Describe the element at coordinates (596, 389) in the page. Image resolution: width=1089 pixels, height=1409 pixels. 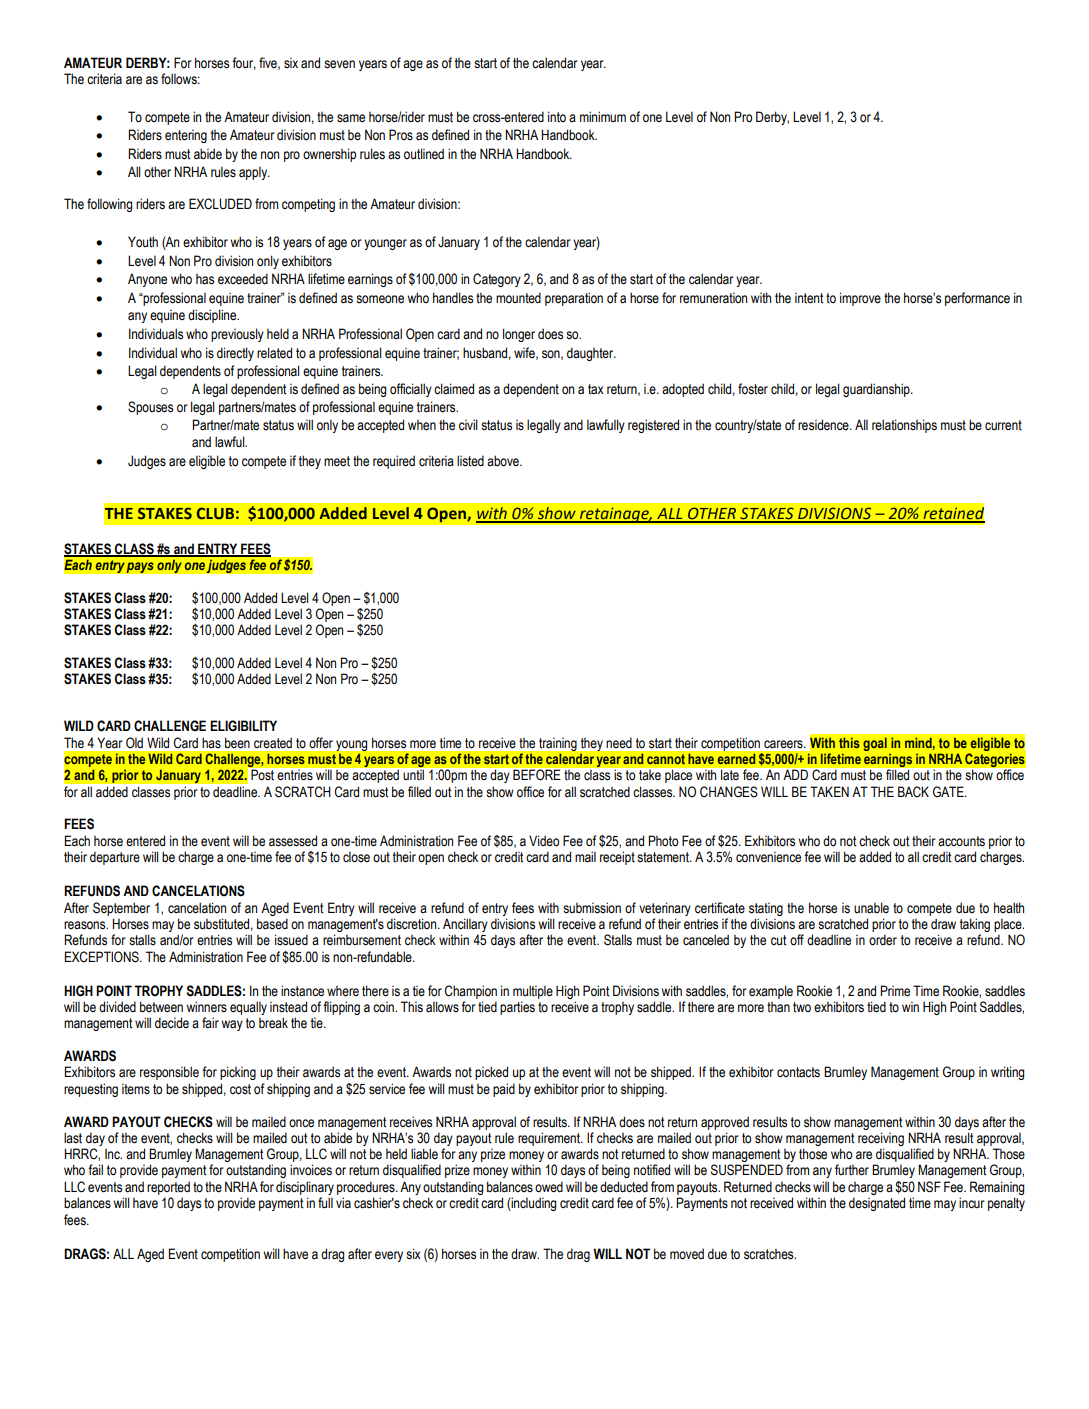
I see `tax` at that location.
